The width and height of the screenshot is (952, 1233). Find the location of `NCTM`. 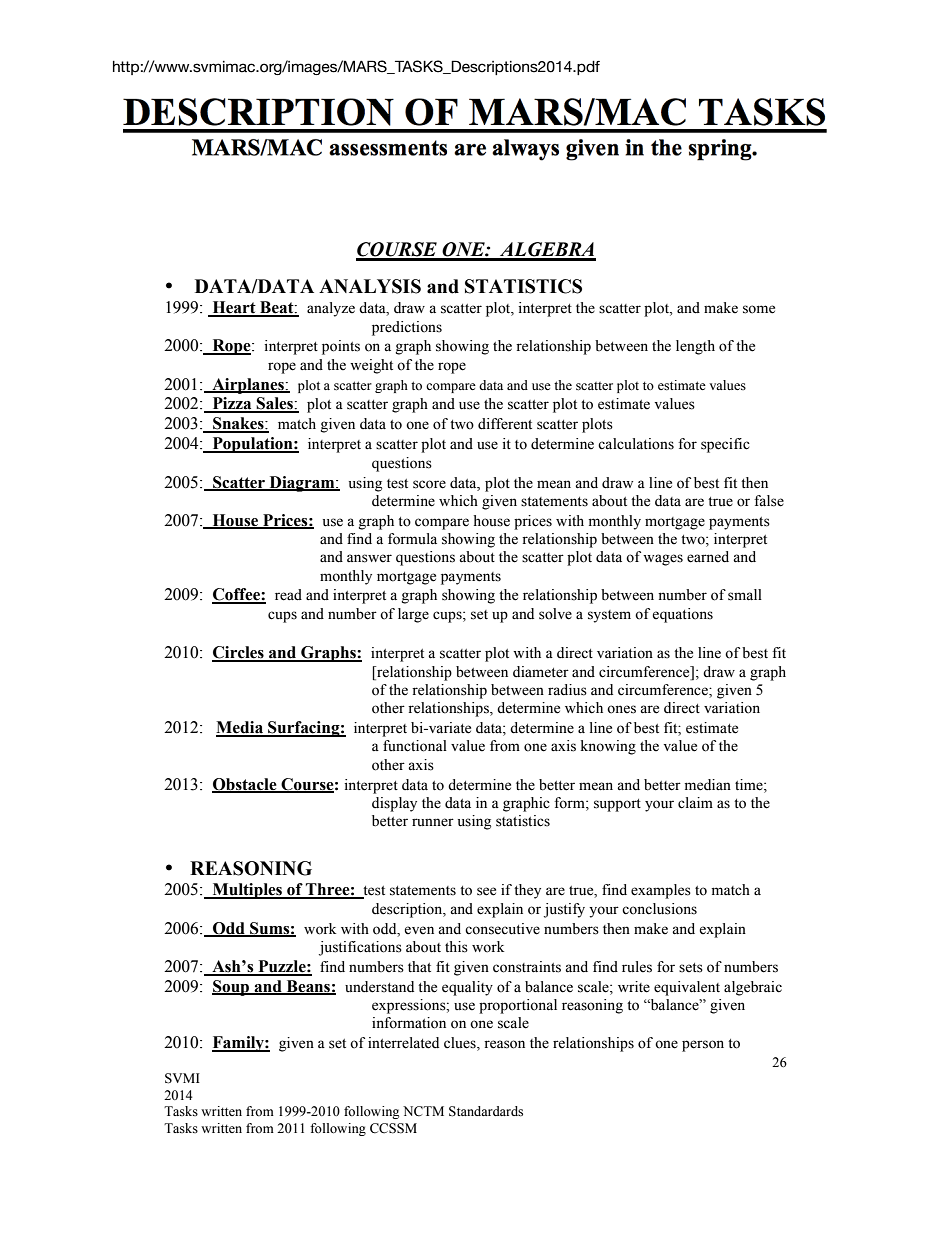

NCTM is located at coordinates (423, 1111).
